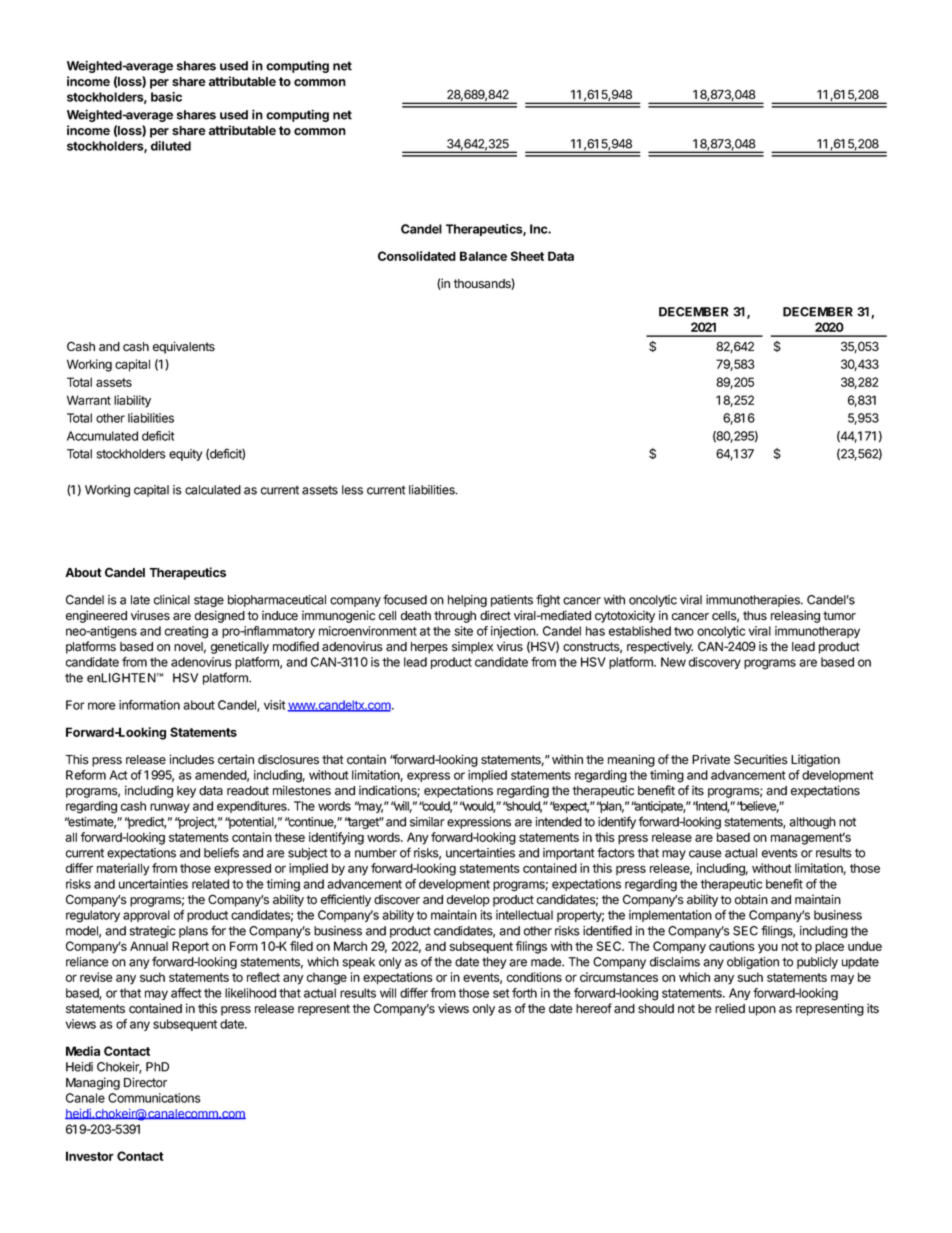 The image size is (952, 1233). I want to click on similar, so click(427, 822).
